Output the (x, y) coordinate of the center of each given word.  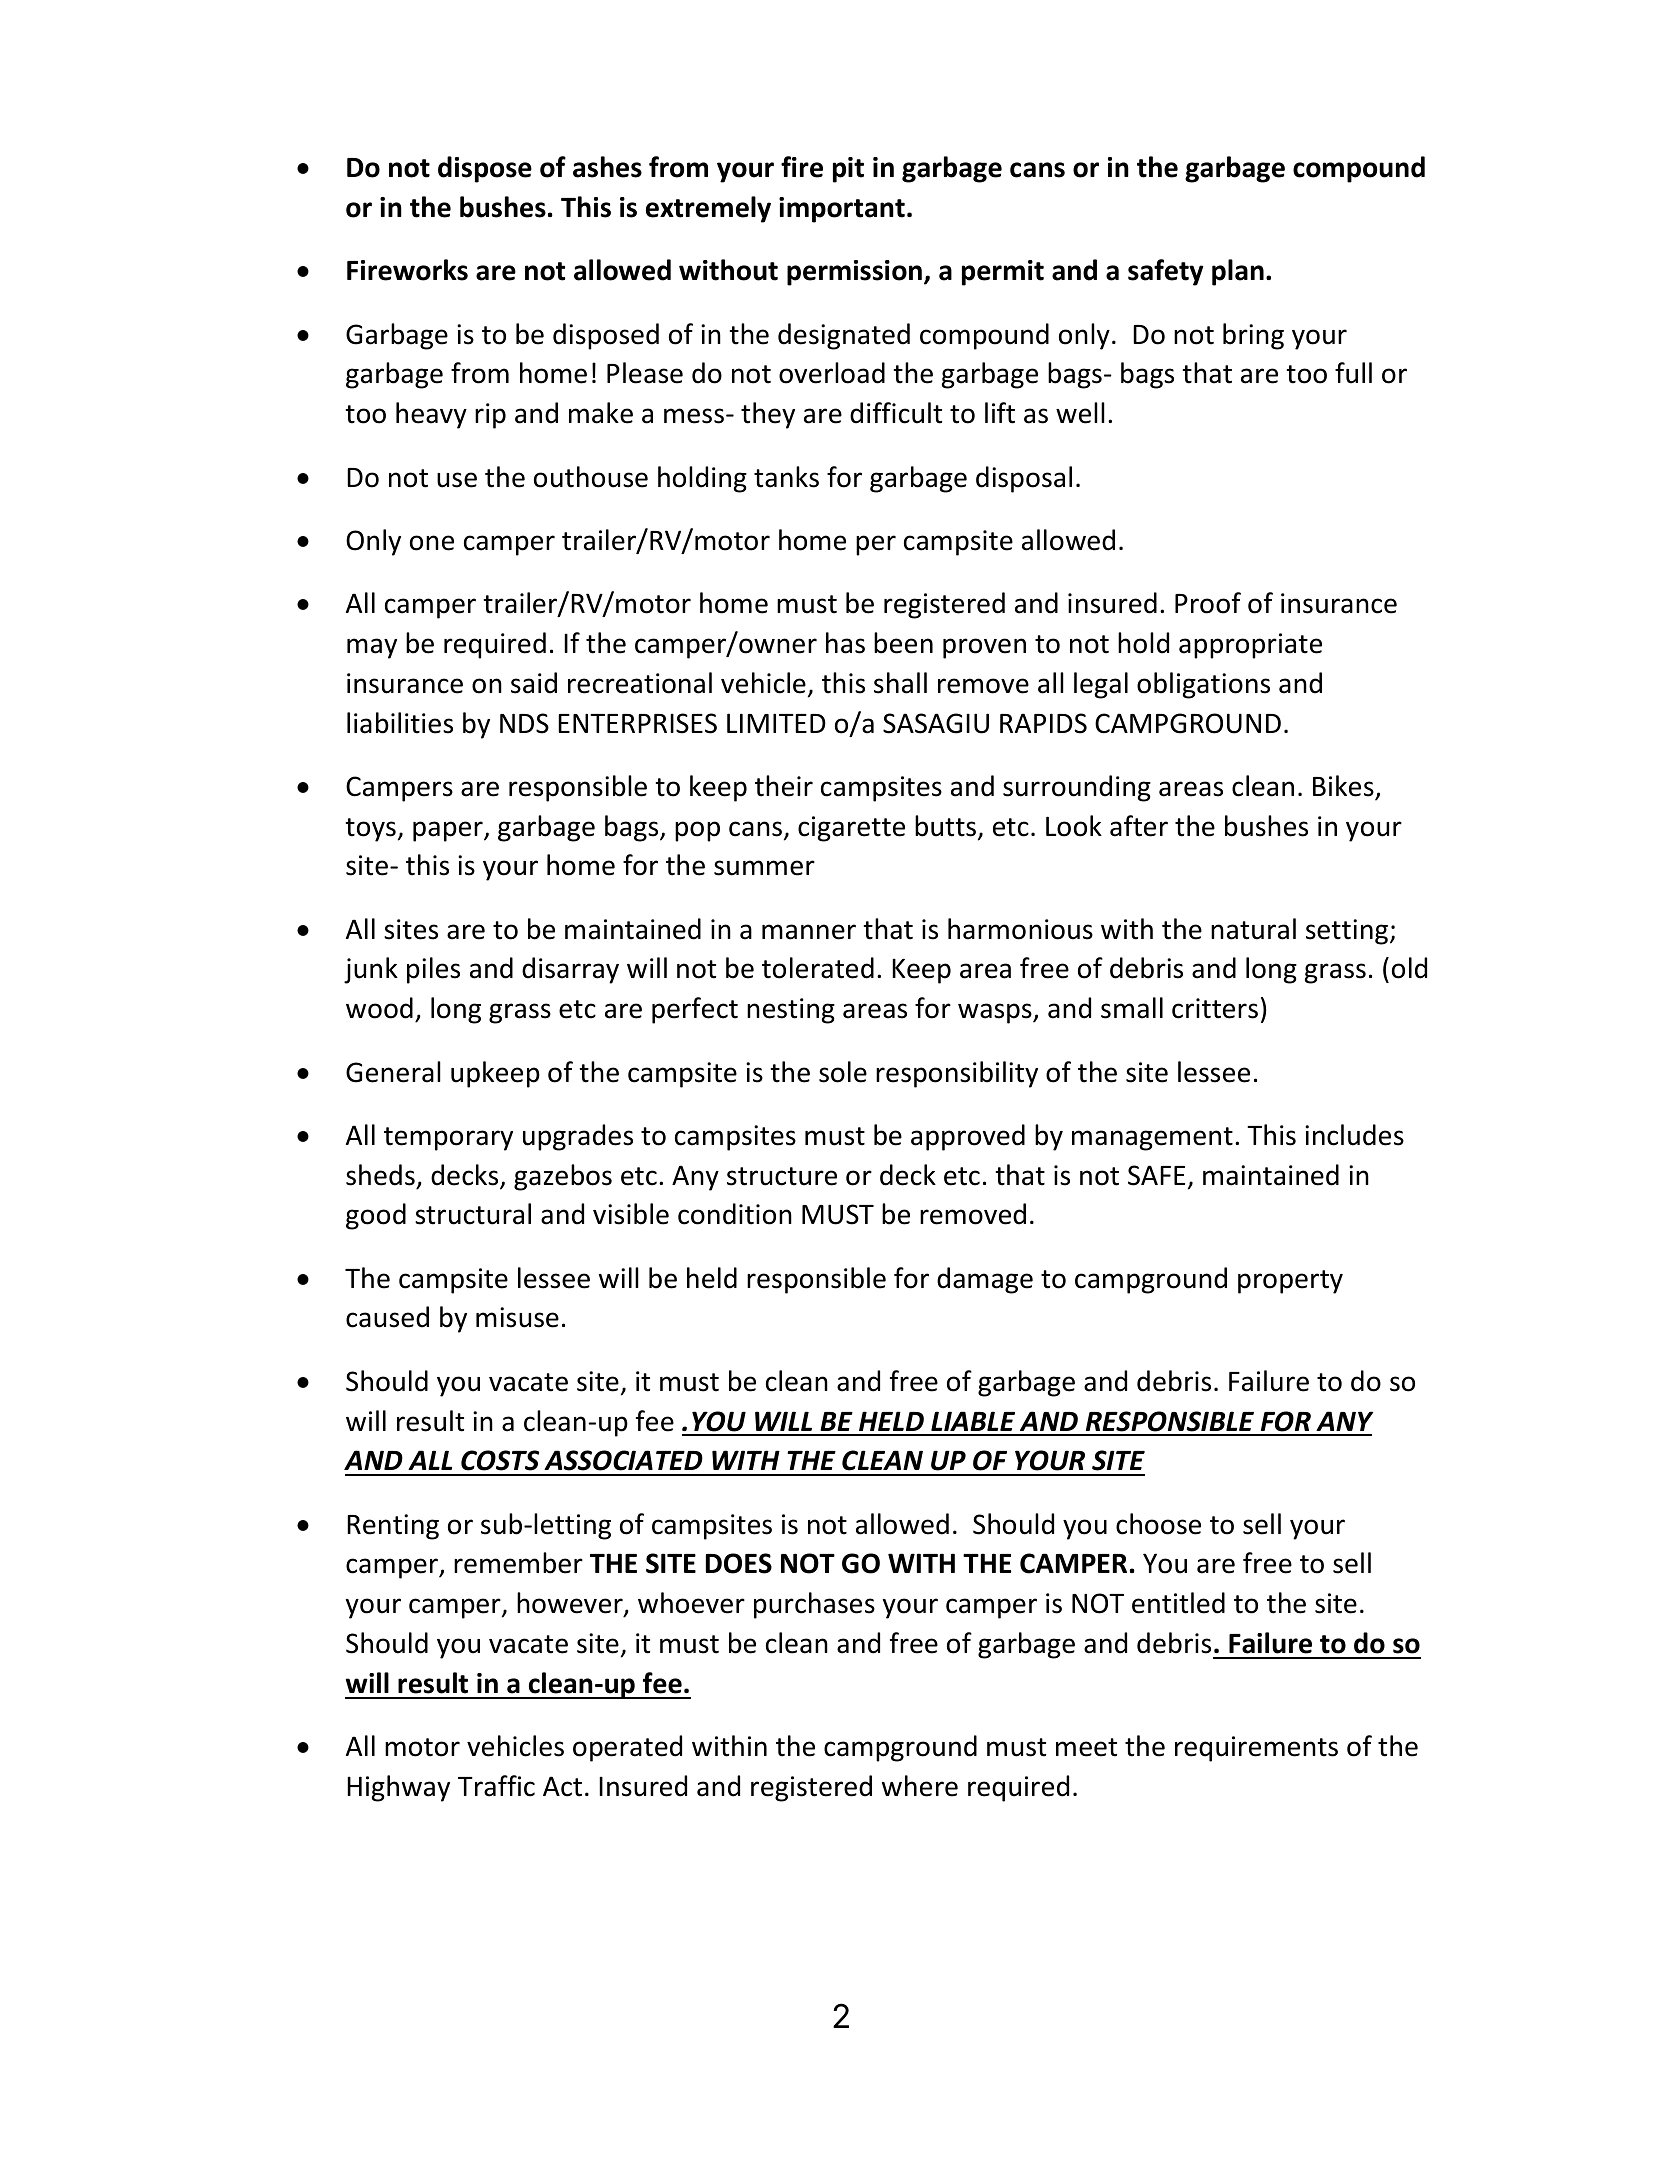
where (920, 1786)
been (903, 643)
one (432, 543)
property (1290, 1282)
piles (433, 970)
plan (1238, 272)
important (842, 210)
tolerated (818, 968)
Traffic (496, 1786)
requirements (1256, 1749)
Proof (1208, 603)
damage (985, 1280)
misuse (517, 1317)
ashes (607, 167)
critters (1215, 1008)
